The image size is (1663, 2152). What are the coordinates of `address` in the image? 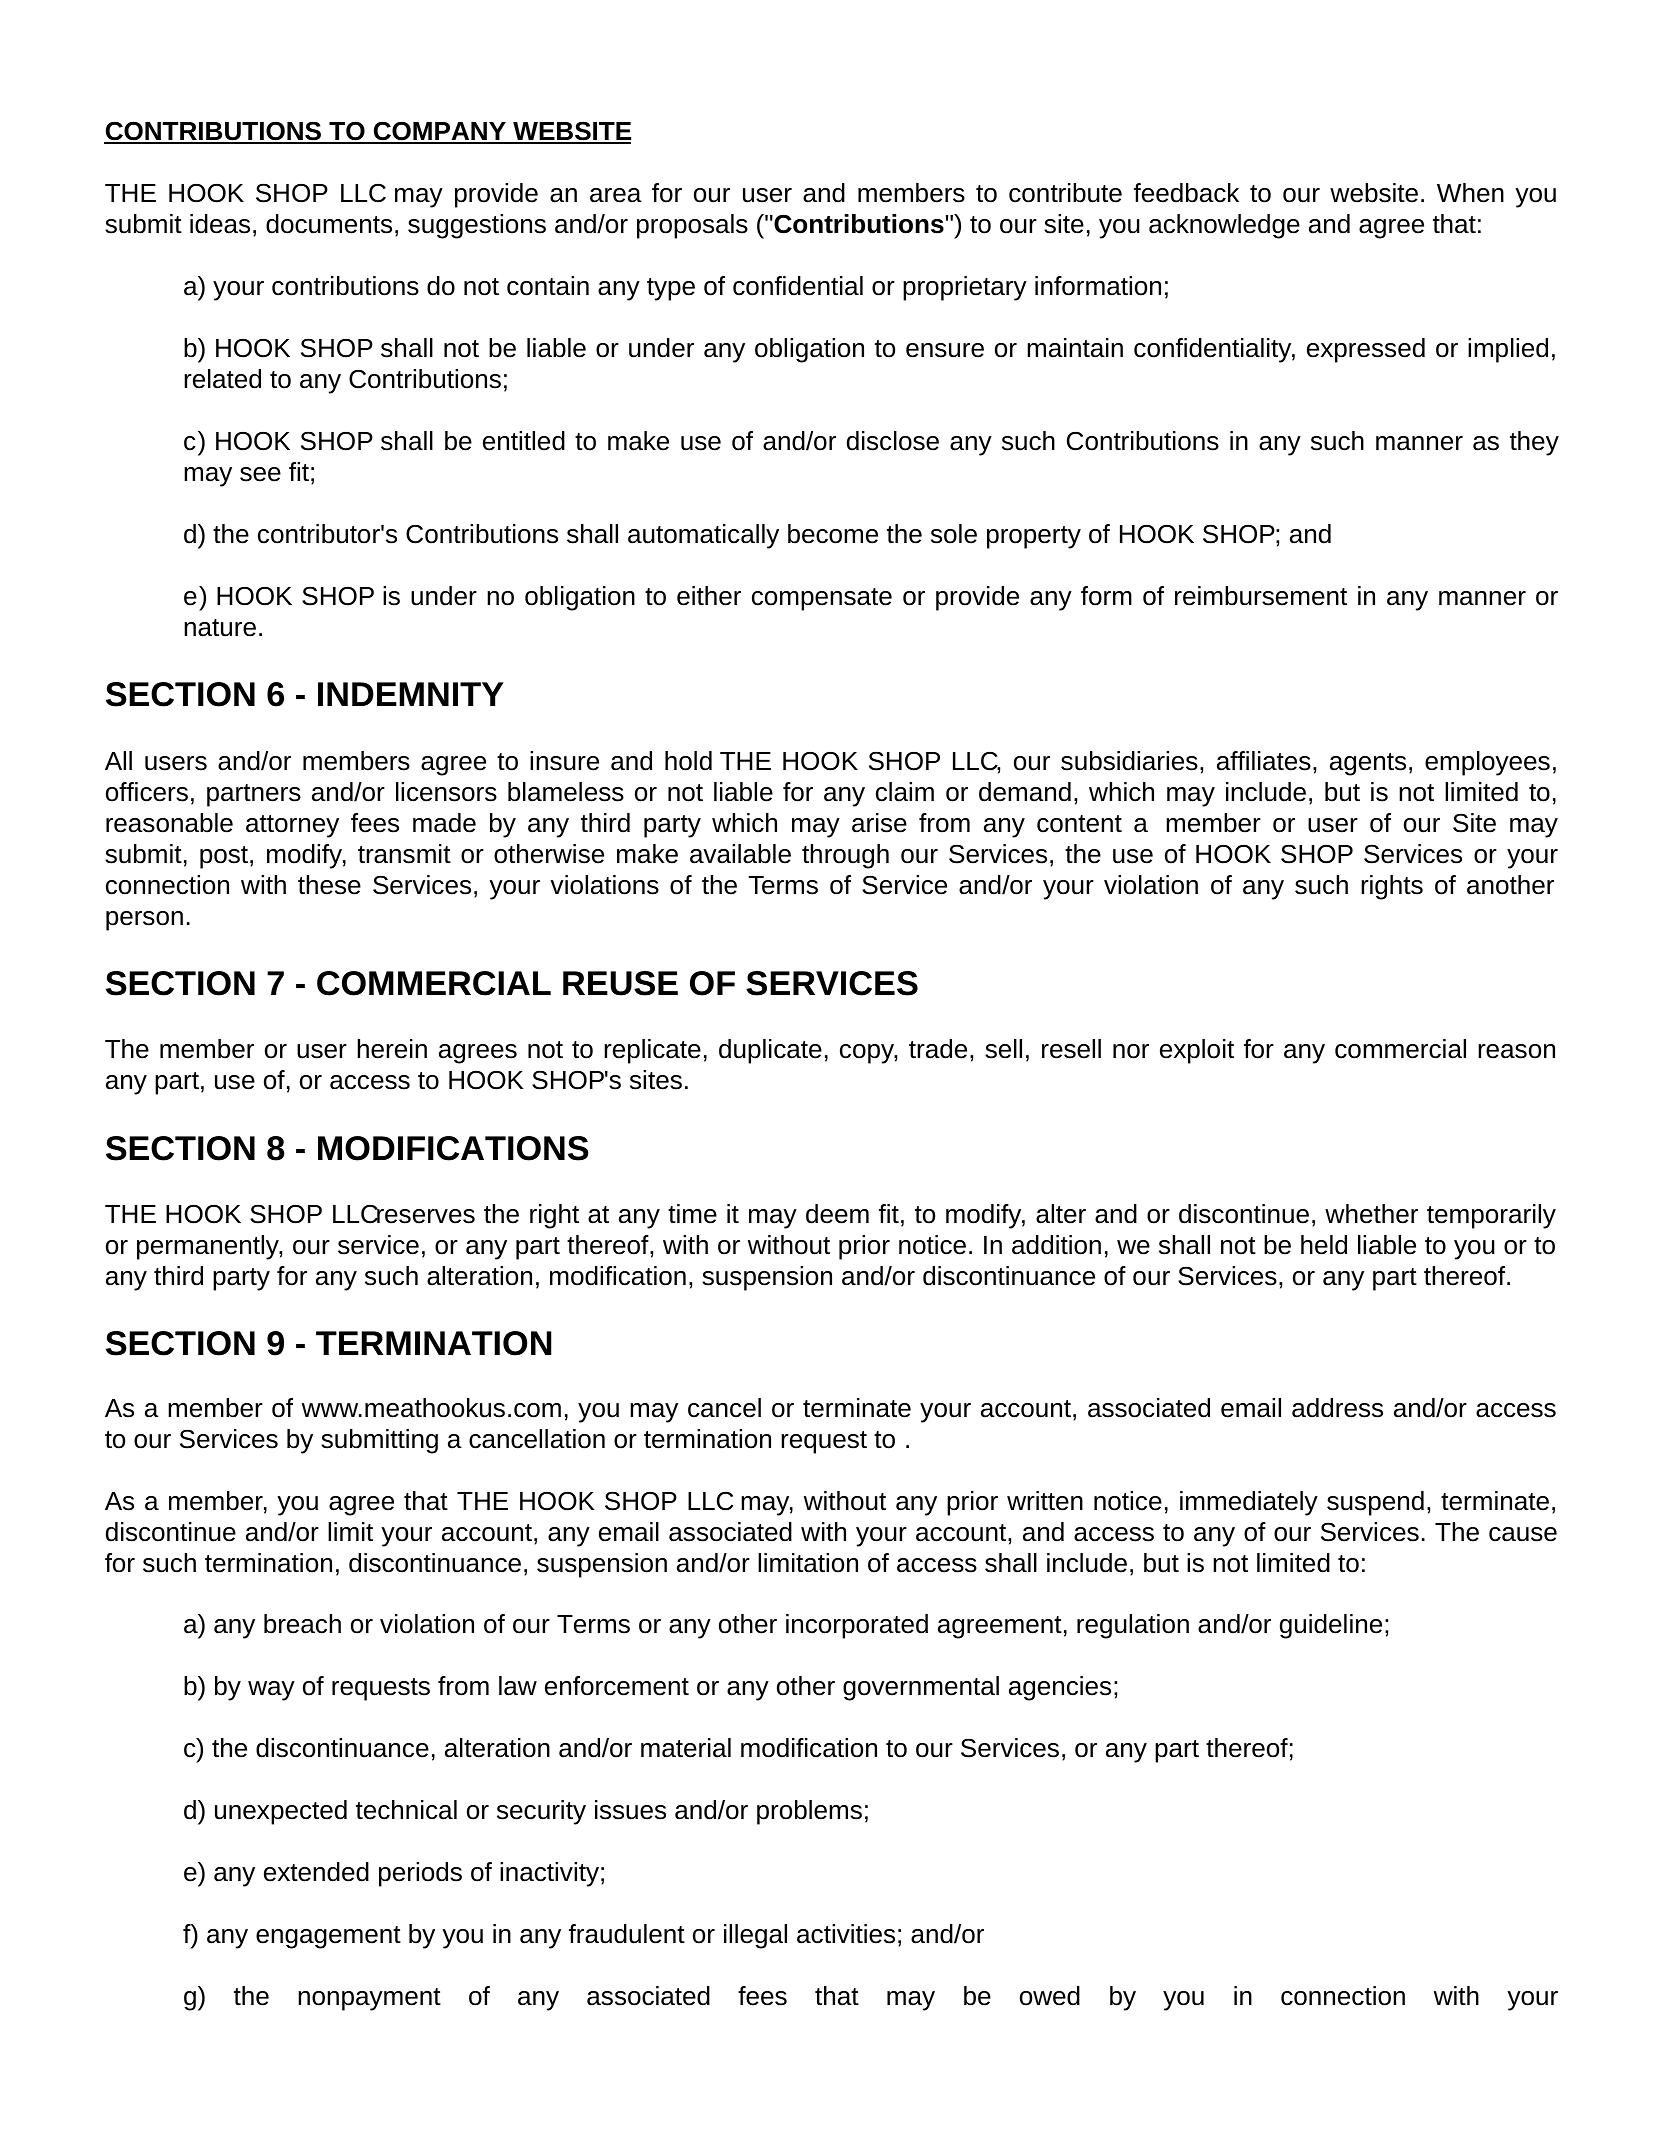 It's located at (1337, 1408).
